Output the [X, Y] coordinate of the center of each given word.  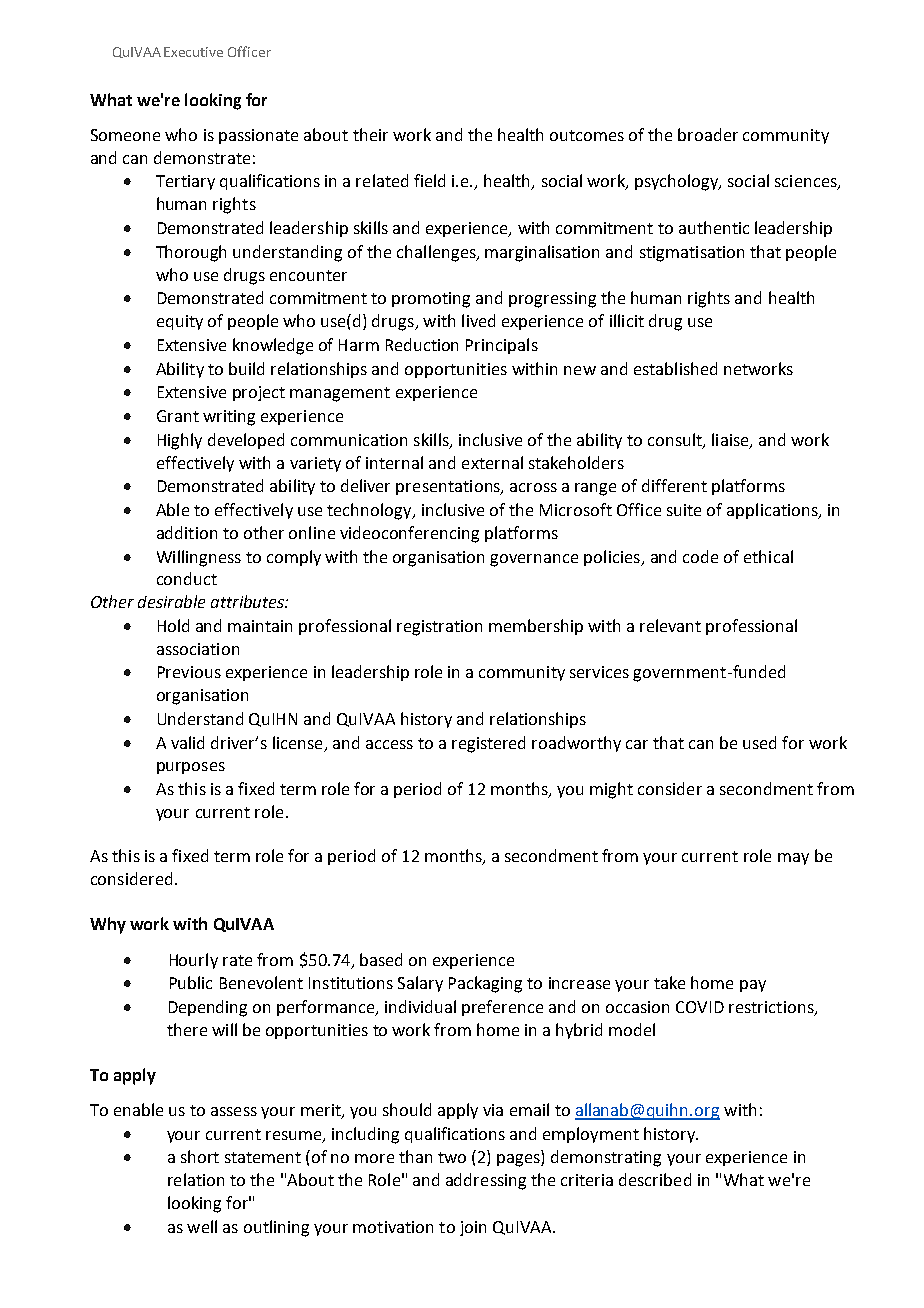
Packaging [485, 984]
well [202, 1226]
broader [708, 134]
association [198, 649]
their [370, 134]
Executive [193, 52]
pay [753, 986]
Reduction [422, 344]
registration [439, 628]
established [675, 368]
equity [180, 322]
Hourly [194, 961]
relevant [670, 625]
